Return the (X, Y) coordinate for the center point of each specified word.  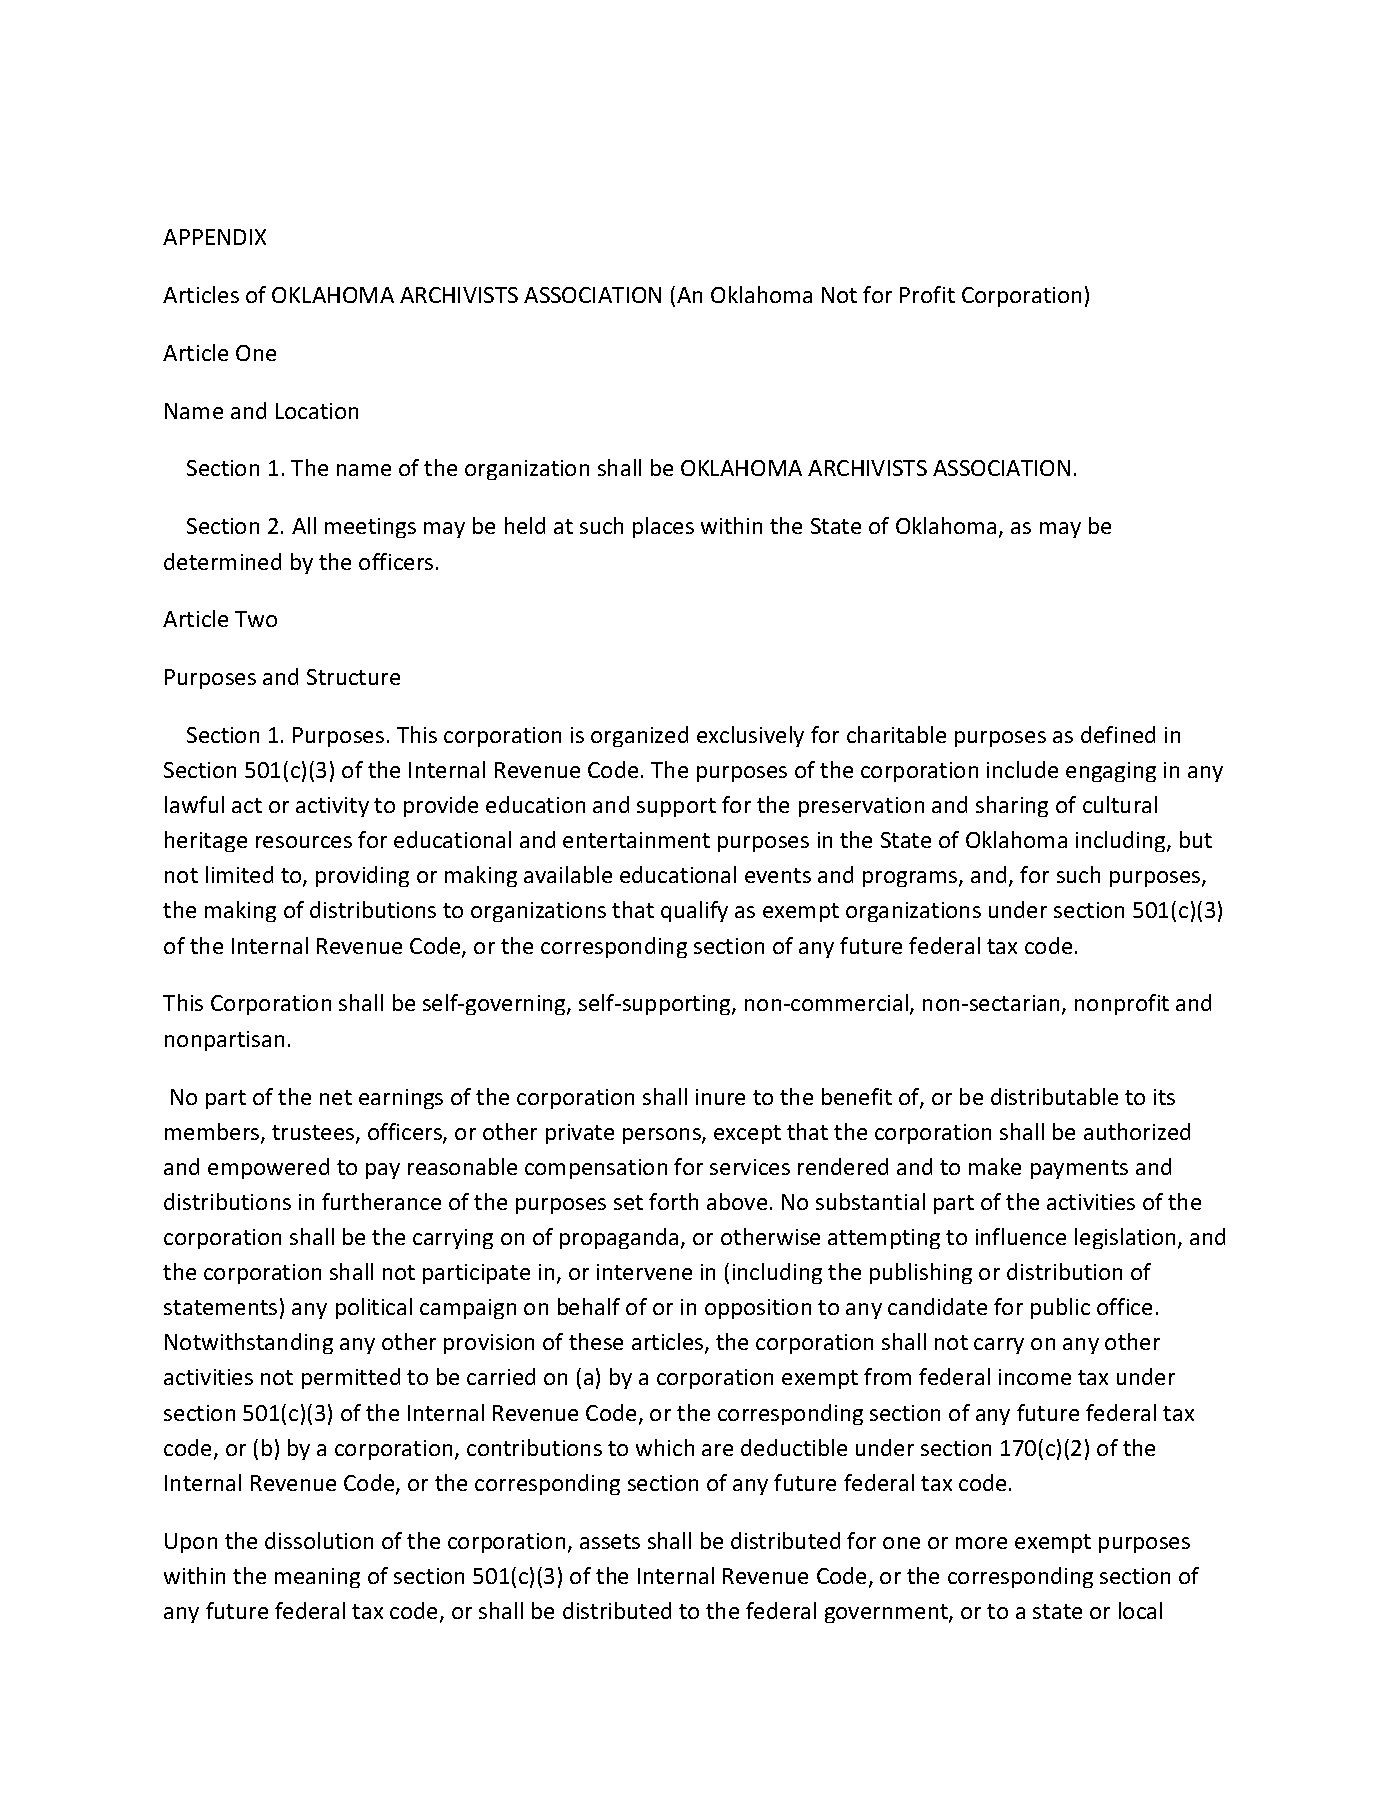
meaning (317, 1578)
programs (911, 879)
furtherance (381, 1201)
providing (362, 876)
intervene (644, 1272)
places (663, 527)
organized (639, 736)
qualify (694, 911)
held (525, 525)
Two (256, 619)
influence (1021, 1236)
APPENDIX (214, 237)
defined (1118, 734)
